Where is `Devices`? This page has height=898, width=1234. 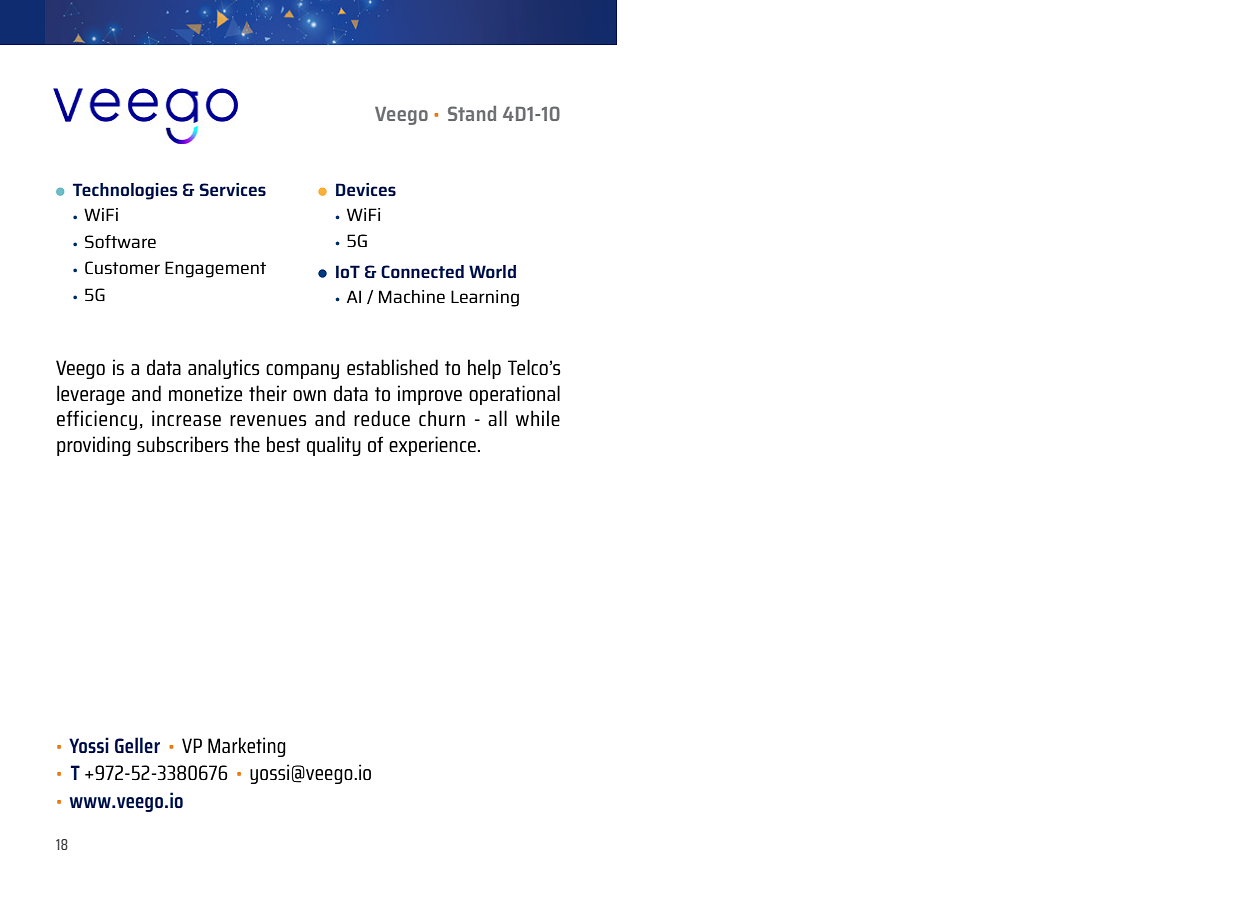
Devices is located at coordinates (366, 189).
